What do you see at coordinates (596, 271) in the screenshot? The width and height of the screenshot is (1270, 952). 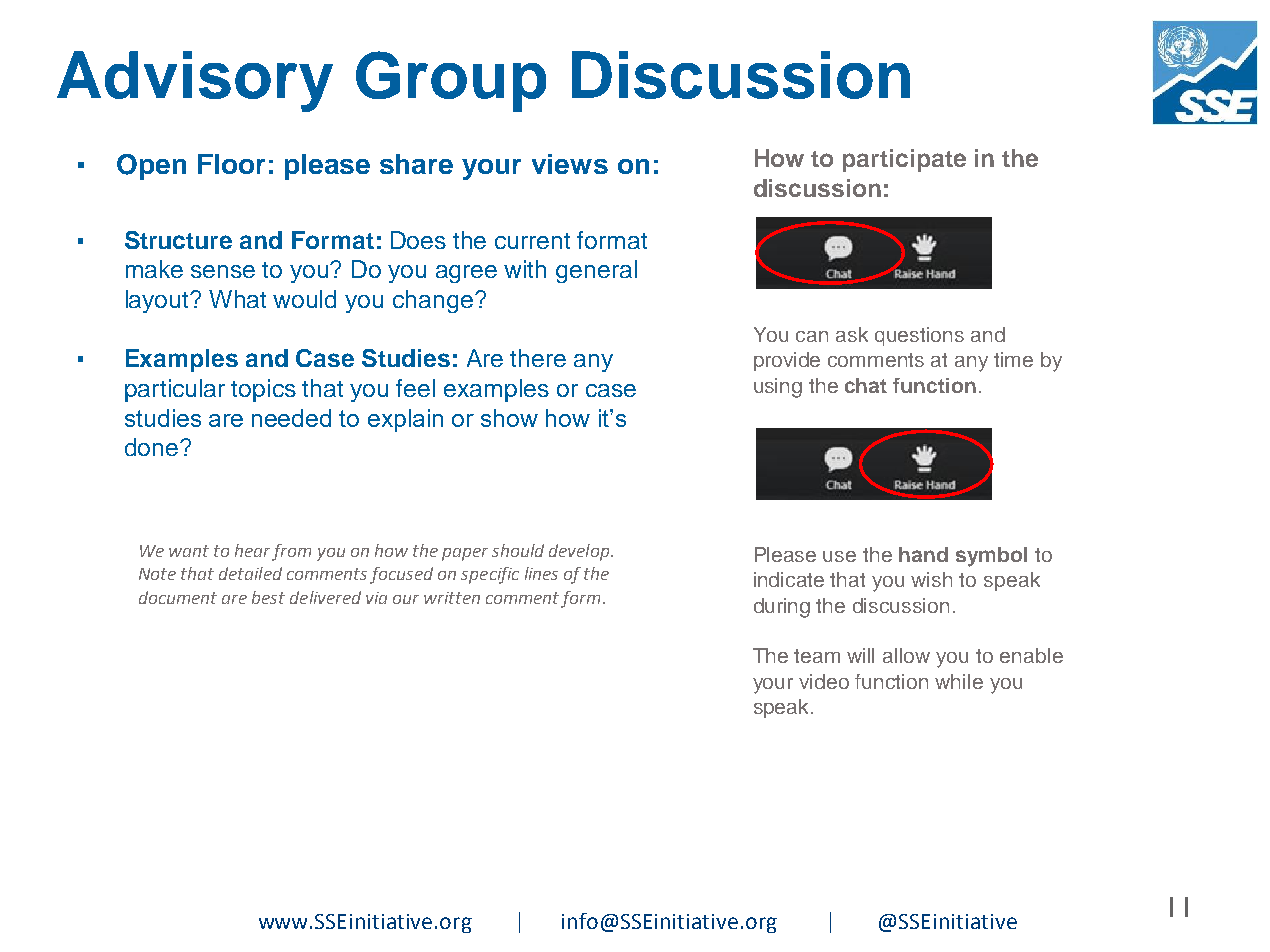 I see `general` at bounding box center [596, 271].
